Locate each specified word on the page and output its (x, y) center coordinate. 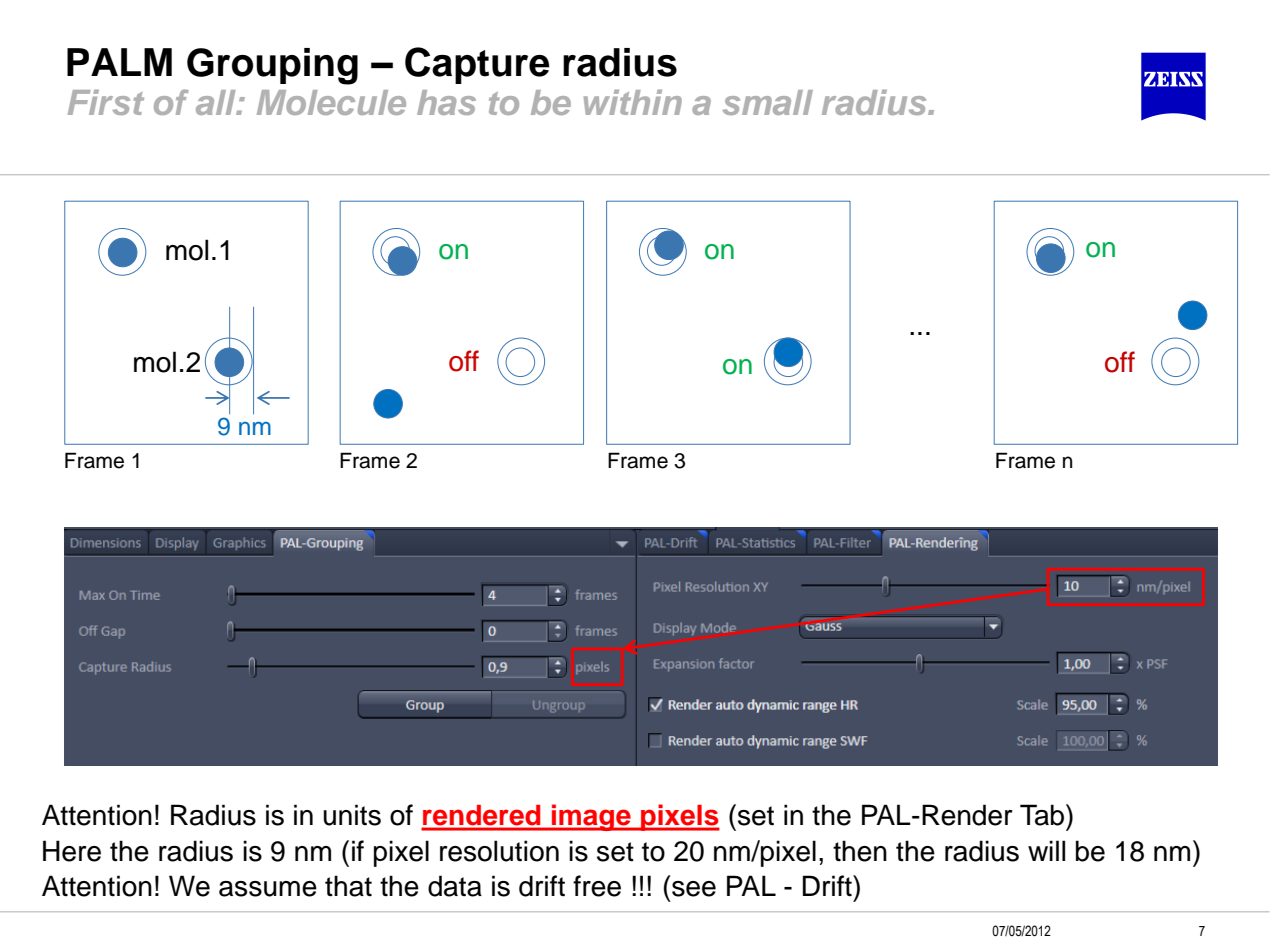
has (446, 102)
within (633, 102)
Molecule (331, 102)
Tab (1043, 815)
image (591, 817)
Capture (477, 65)
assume (268, 889)
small (768, 102)
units (352, 815)
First (106, 102)
